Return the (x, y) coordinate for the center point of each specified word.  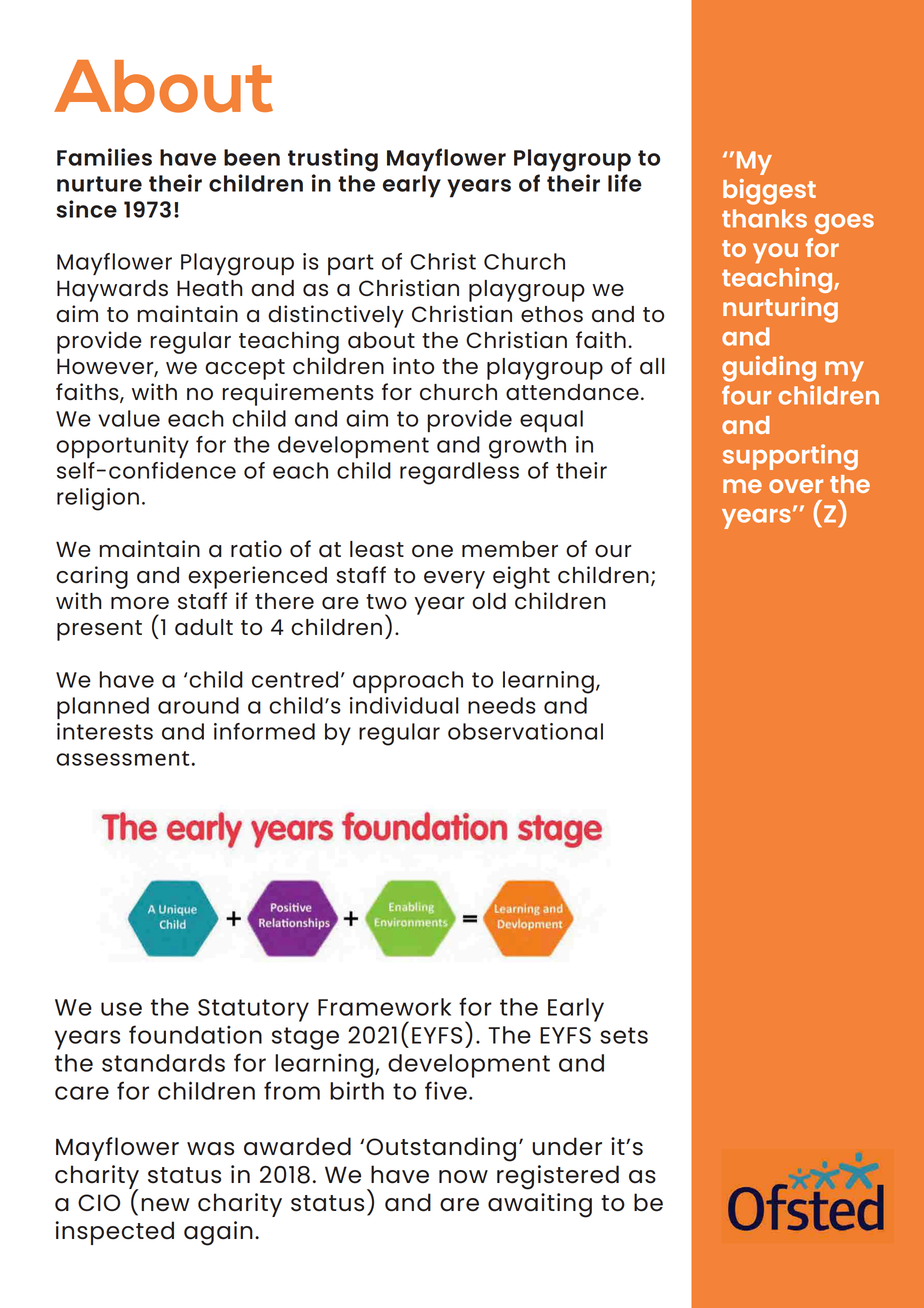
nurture (99, 184)
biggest (769, 192)
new (165, 1205)
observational (525, 731)
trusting (333, 160)
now (463, 1177)
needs (502, 705)
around (198, 705)
